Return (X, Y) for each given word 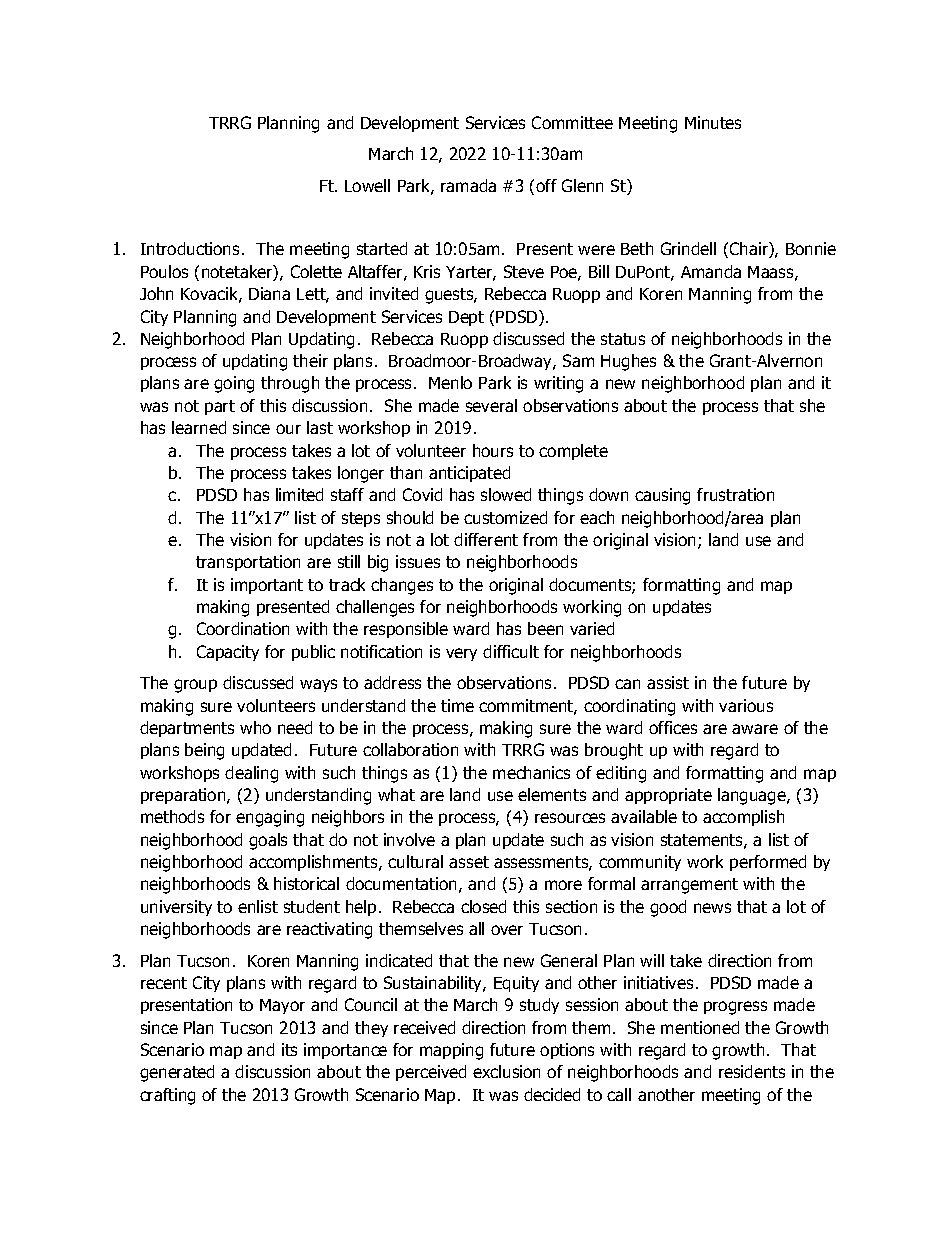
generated (177, 1073)
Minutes (713, 122)
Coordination (243, 628)
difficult (511, 651)
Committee (572, 122)
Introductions (190, 248)
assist (668, 682)
